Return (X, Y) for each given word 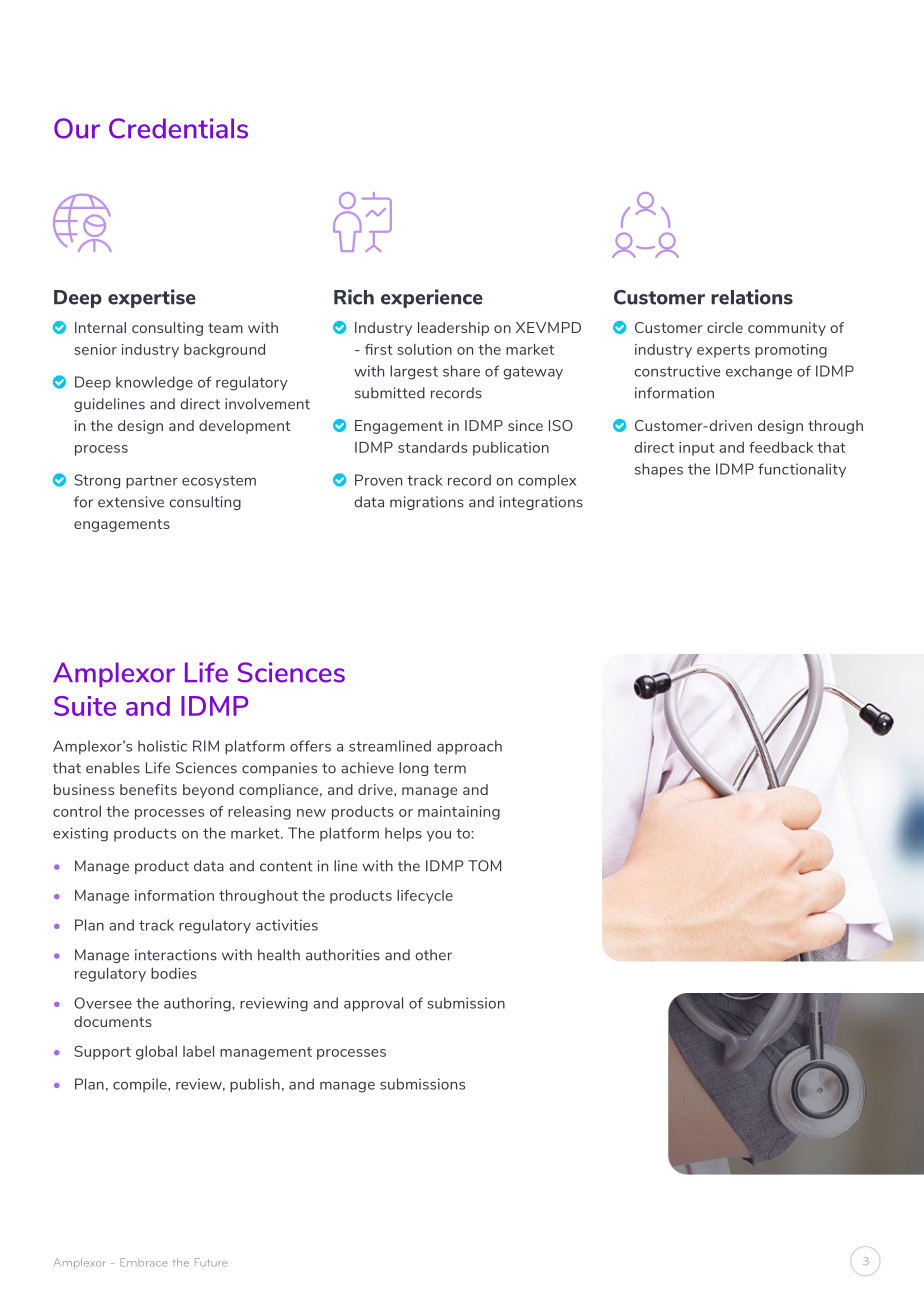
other (433, 955)
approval (373, 1004)
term (450, 768)
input (697, 449)
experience (432, 298)
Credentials (178, 128)
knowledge (154, 383)
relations (752, 297)
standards (432, 447)
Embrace (143, 1262)
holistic (162, 746)
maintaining (459, 813)
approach (469, 747)
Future (211, 1262)
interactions (176, 955)
